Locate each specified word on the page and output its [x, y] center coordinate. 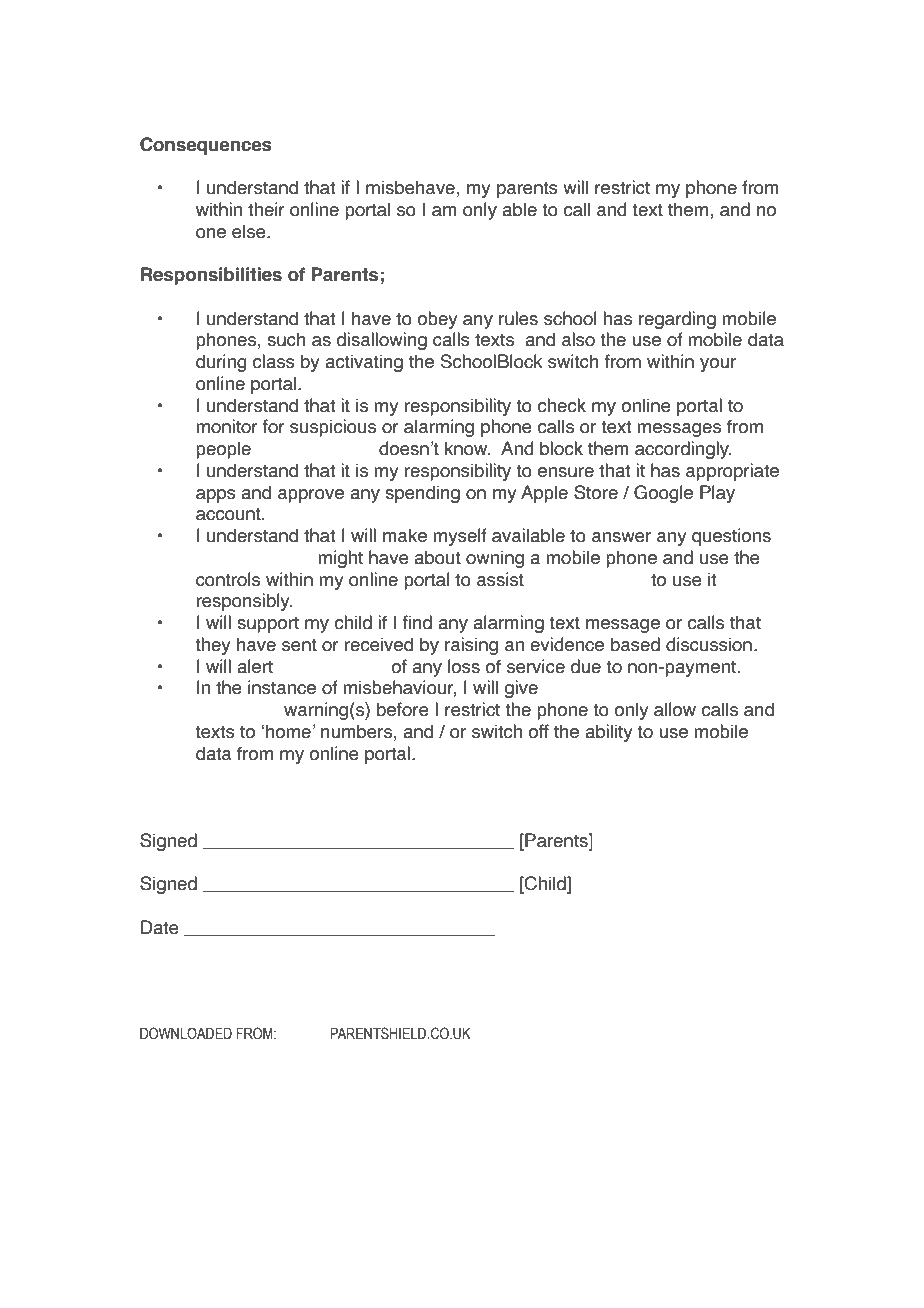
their [266, 209]
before [403, 709]
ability [609, 733]
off [538, 731]
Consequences [206, 146]
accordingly [683, 450]
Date [160, 927]
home [288, 731]
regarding [677, 320]
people [223, 450]
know [467, 448]
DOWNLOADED [186, 1033]
